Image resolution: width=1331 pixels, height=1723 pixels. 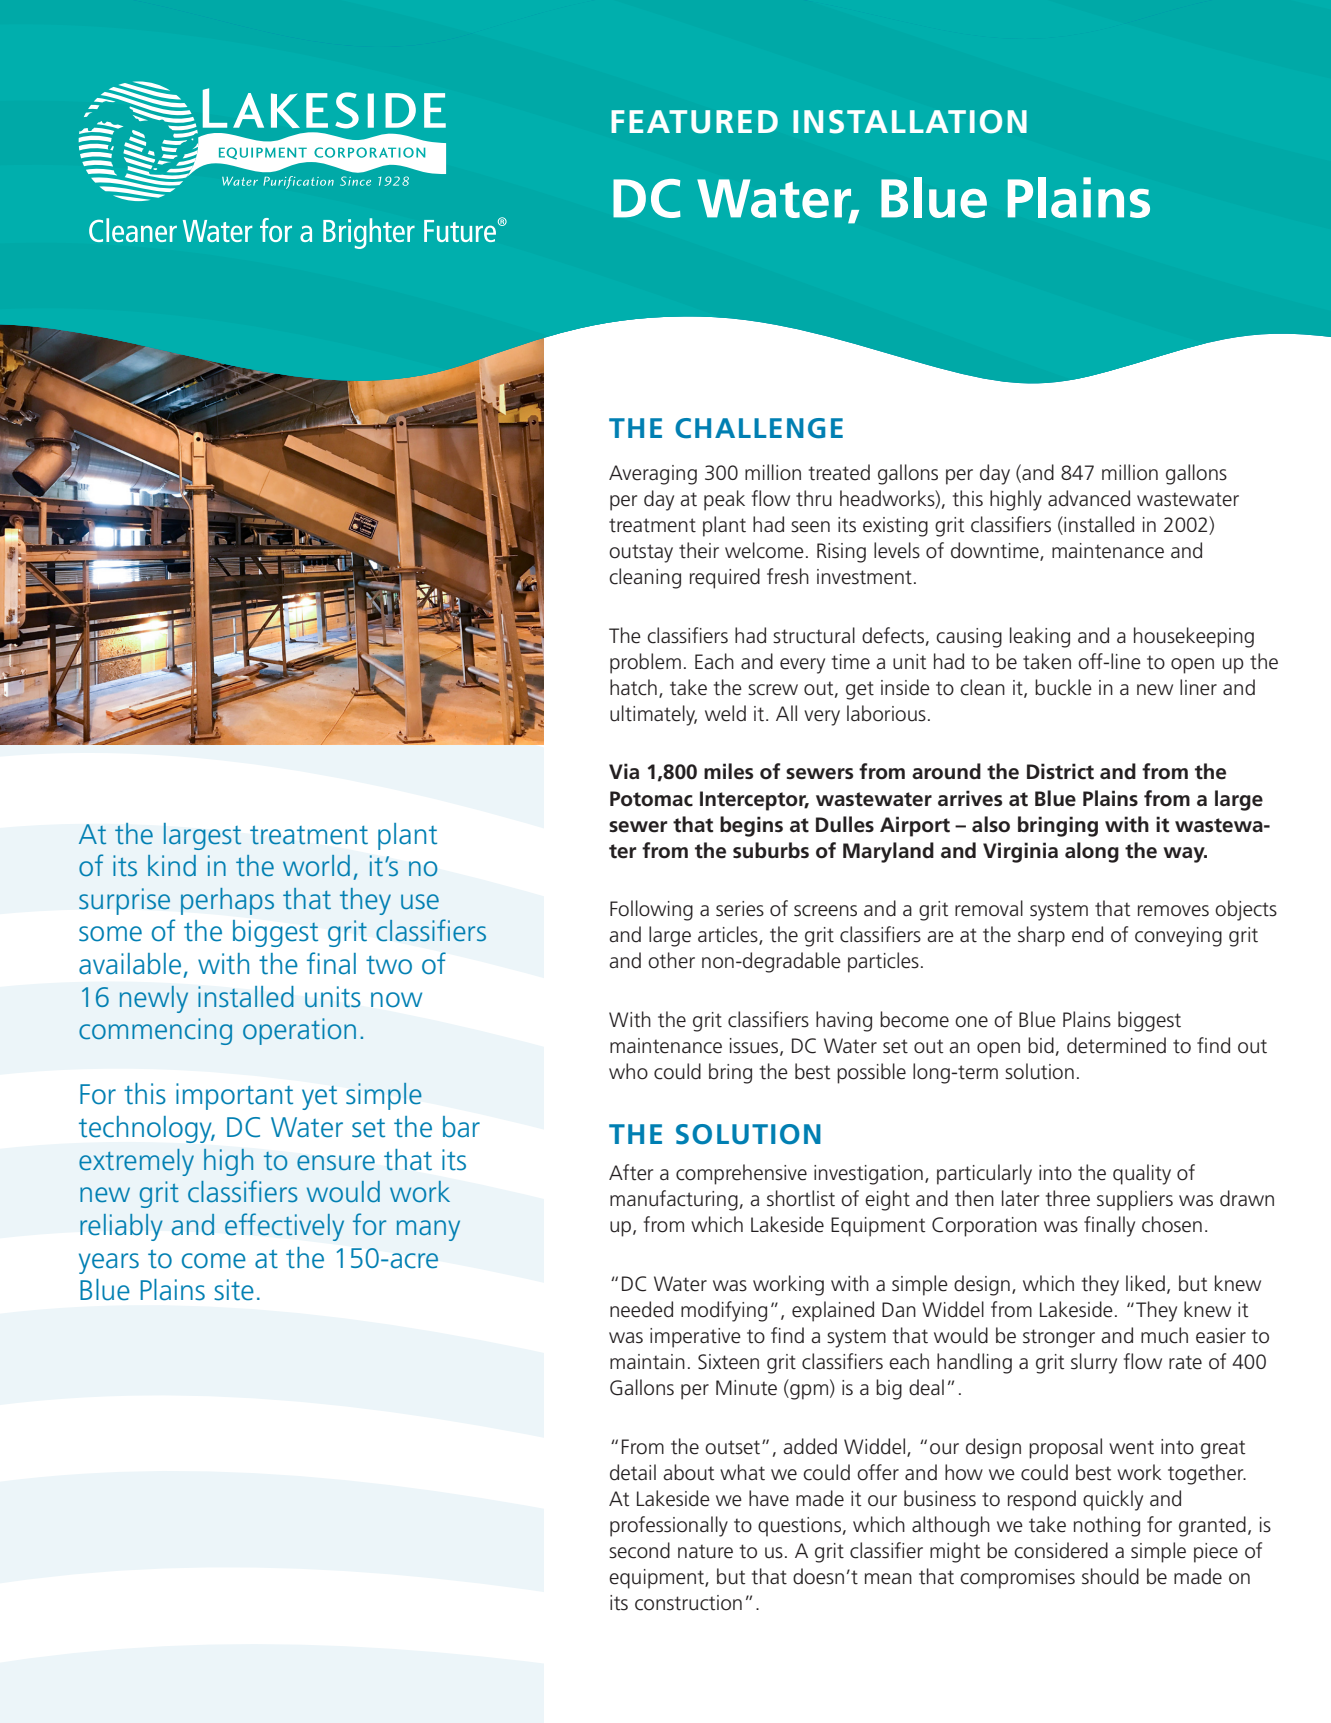 What do you see at coordinates (1040, 637) in the page?
I see `leaking` at bounding box center [1040, 637].
